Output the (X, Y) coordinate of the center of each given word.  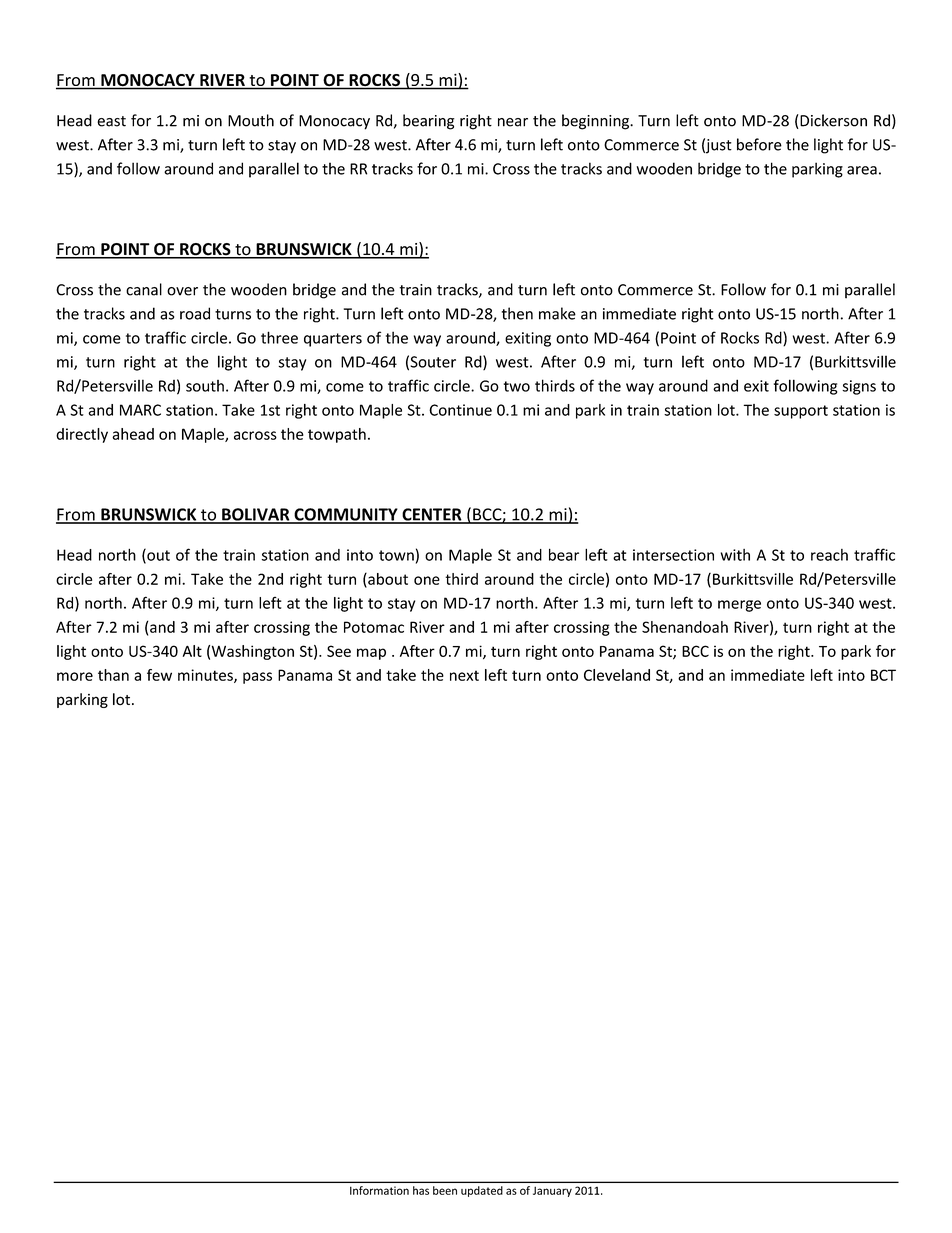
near (513, 122)
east (111, 121)
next (464, 675)
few (159, 675)
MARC (140, 410)
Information (379, 1190)
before (759, 144)
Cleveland (617, 675)
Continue (460, 410)
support (801, 412)
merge (739, 606)
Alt (192, 651)
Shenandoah (685, 627)
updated (482, 1191)
